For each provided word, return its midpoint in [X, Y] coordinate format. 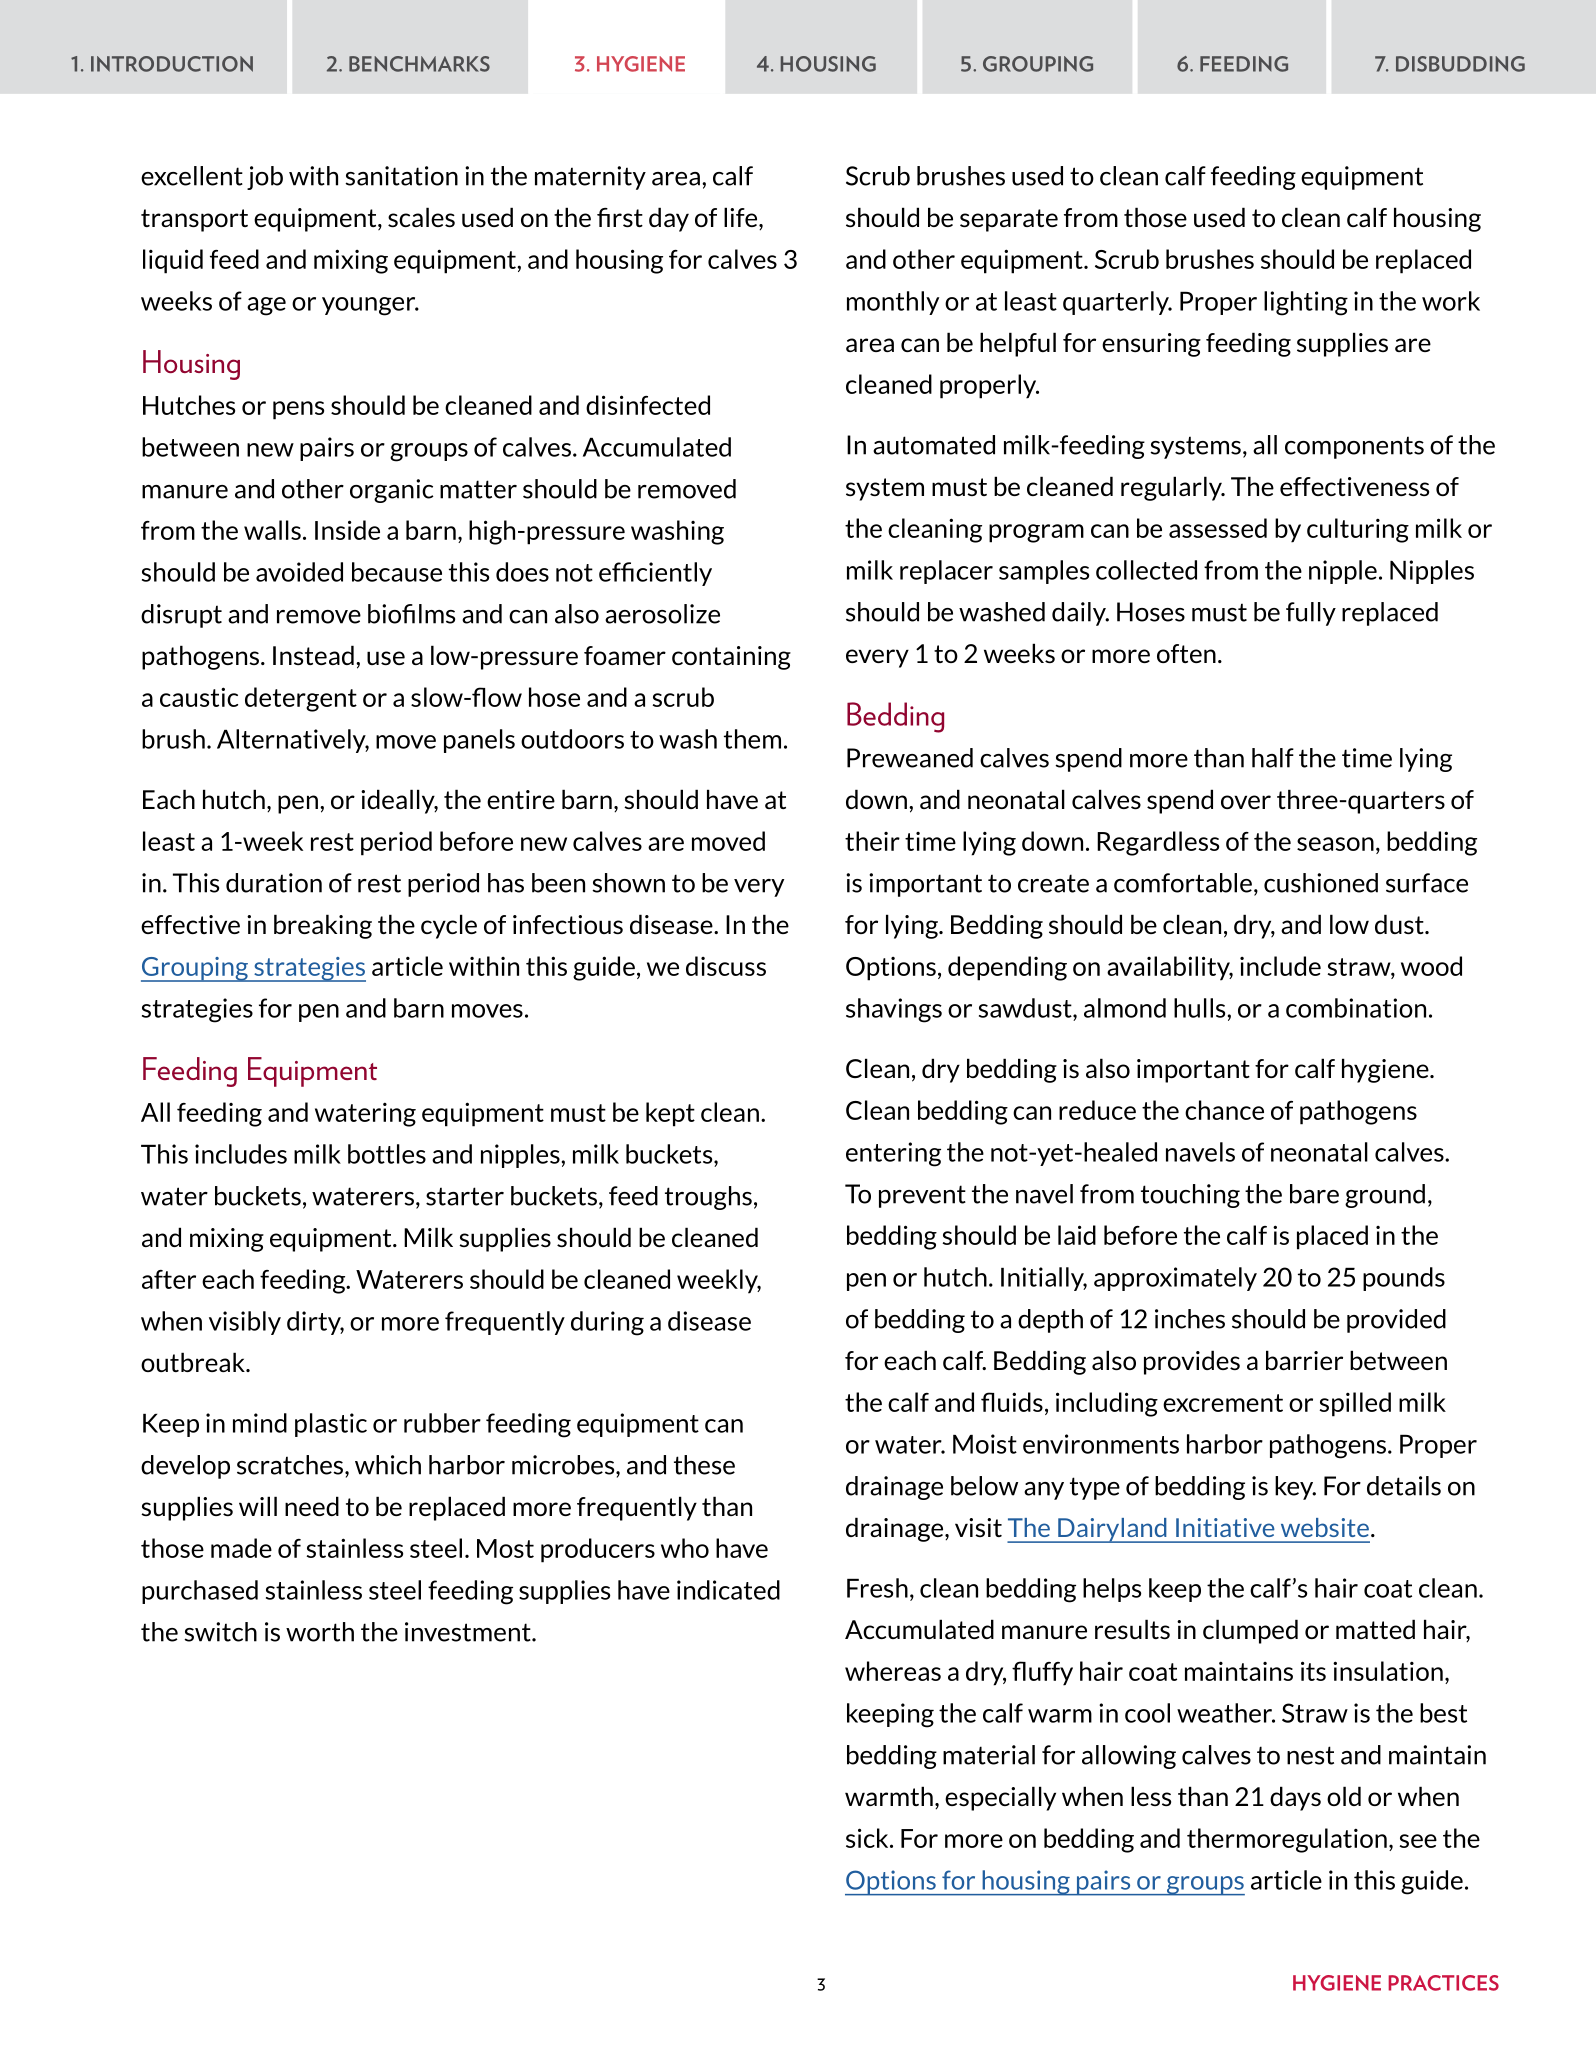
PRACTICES [1443, 1983]
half [1273, 758]
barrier [1304, 1360]
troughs [708, 1198]
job [265, 178]
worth [320, 1632]
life [742, 218]
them [752, 739]
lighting [1306, 303]
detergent [301, 699]
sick [868, 1838]
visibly [245, 1323]
